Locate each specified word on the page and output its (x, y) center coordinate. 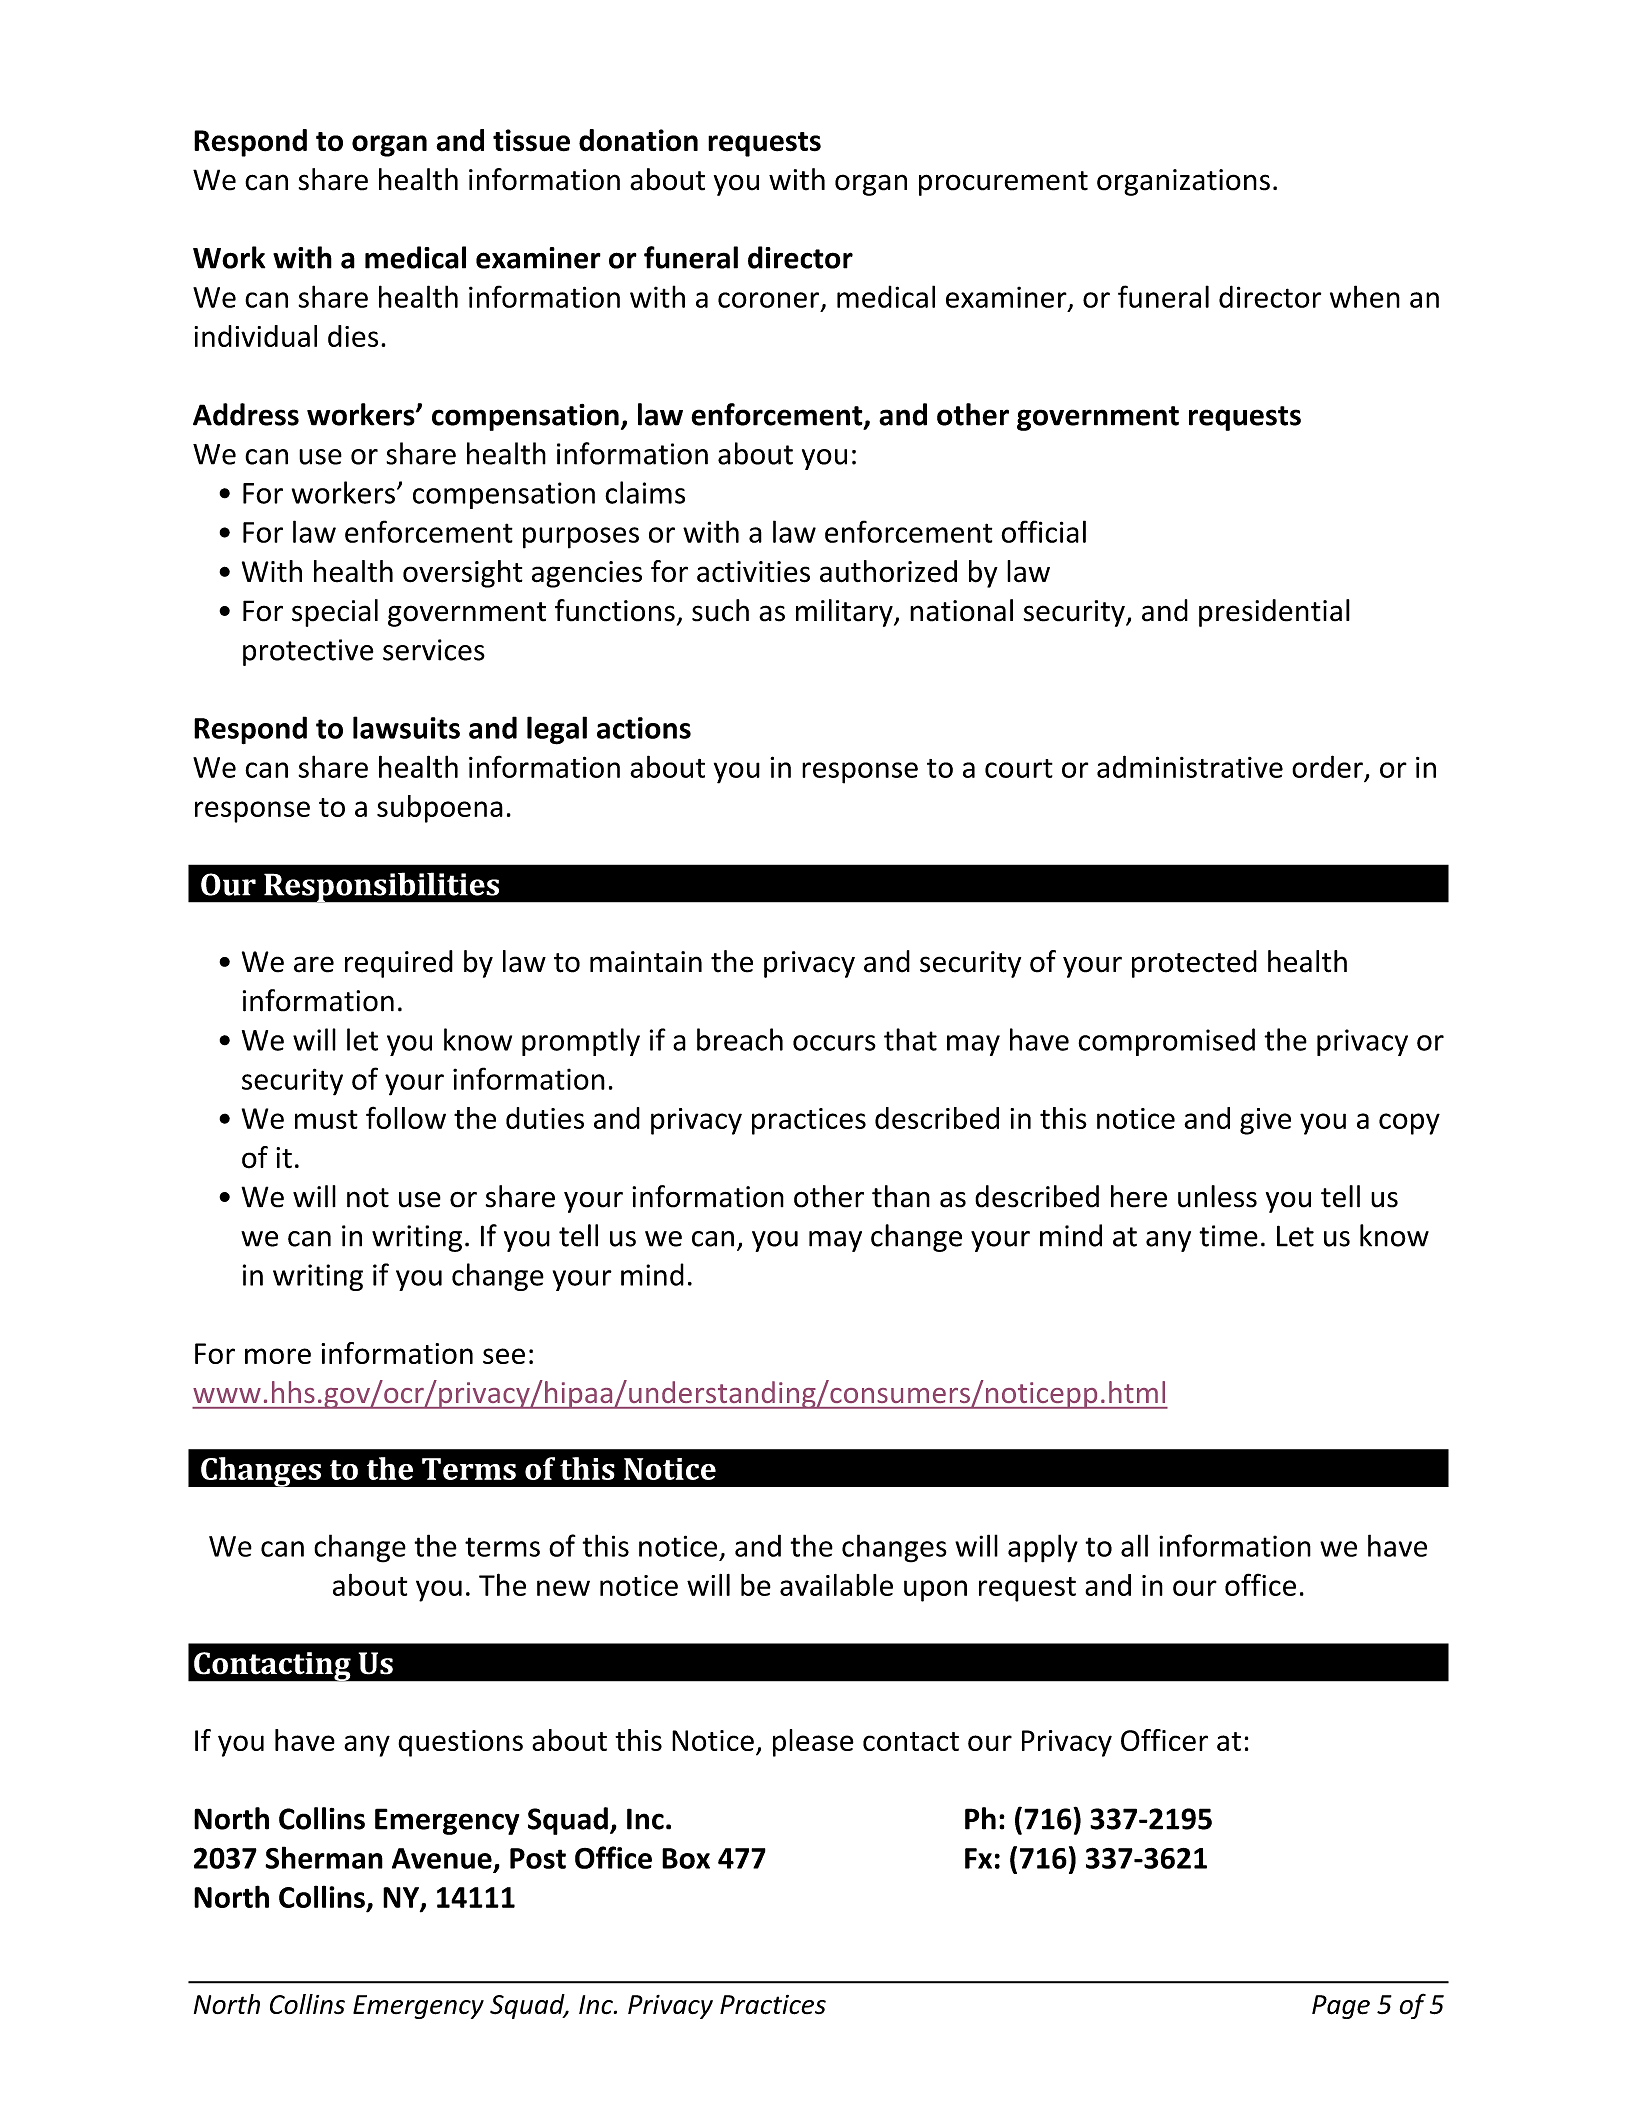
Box (686, 1858)
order (1327, 766)
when (1365, 296)
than (901, 1196)
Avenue (442, 1858)
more (278, 1356)
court (1019, 768)
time (1228, 1236)
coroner (770, 301)
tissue (531, 140)
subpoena (440, 809)
